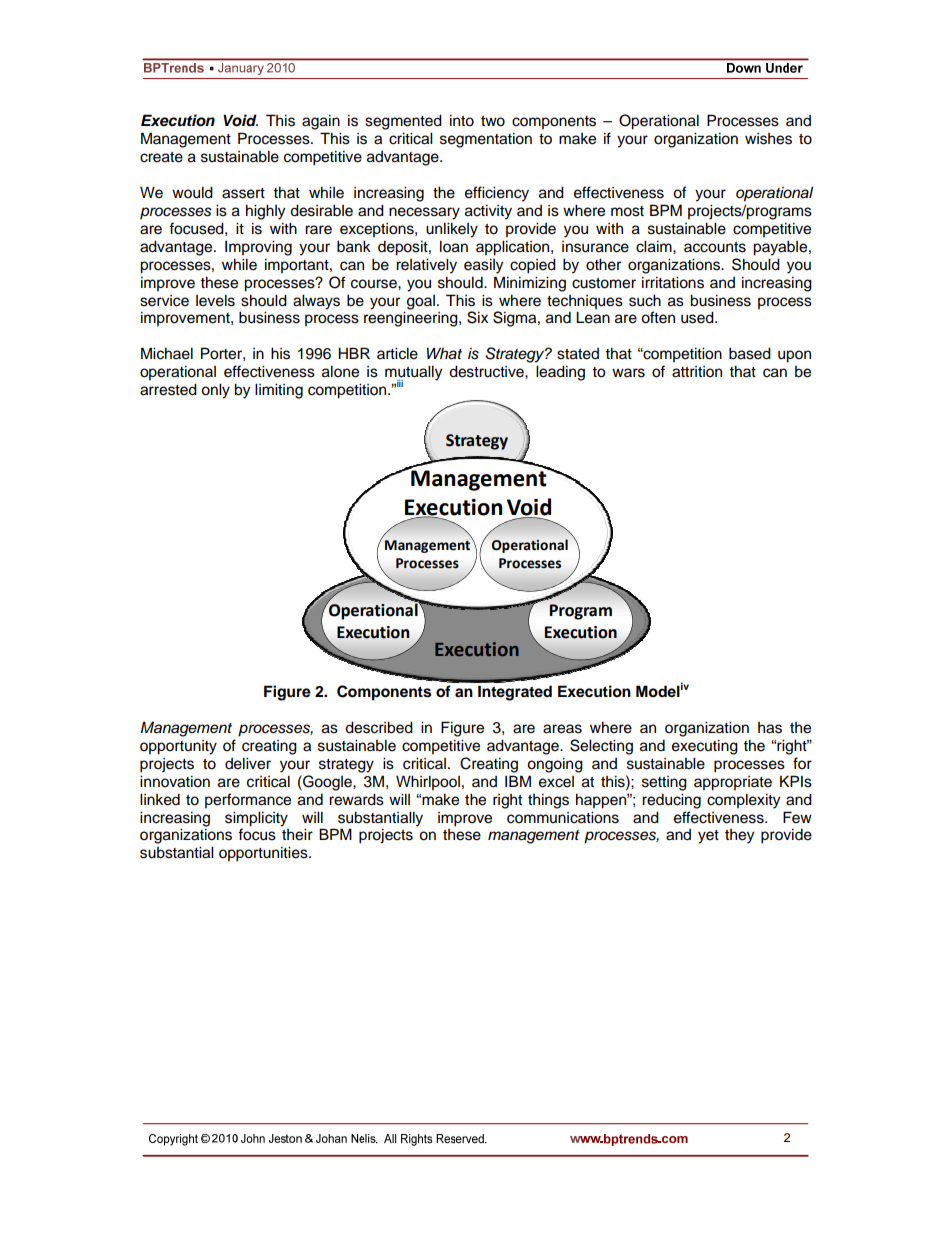 This page has width=952, height=1233. I want to click on only, so click(215, 391).
